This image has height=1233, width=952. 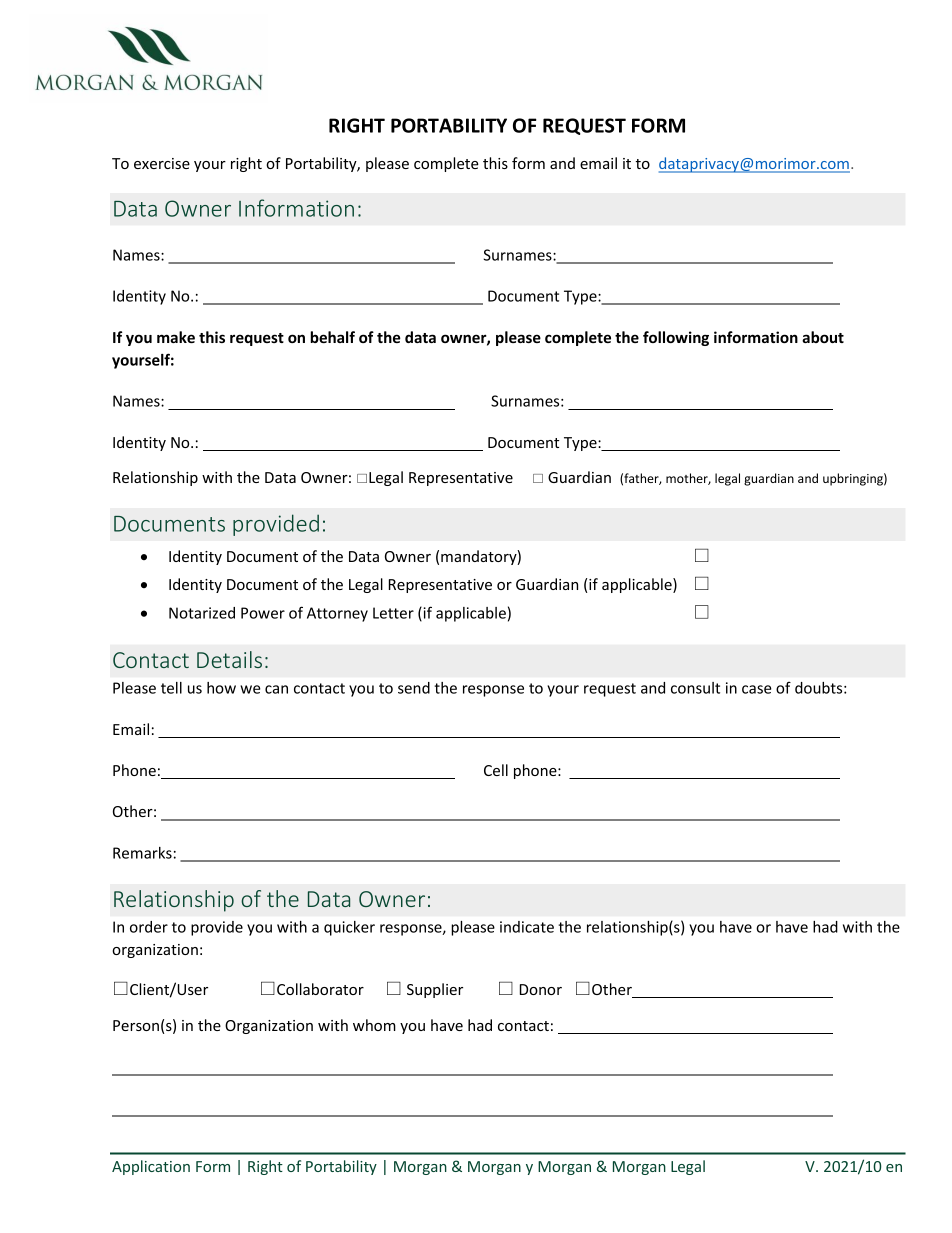 What do you see at coordinates (496, 770) in the image?
I see `Cell` at bounding box center [496, 770].
